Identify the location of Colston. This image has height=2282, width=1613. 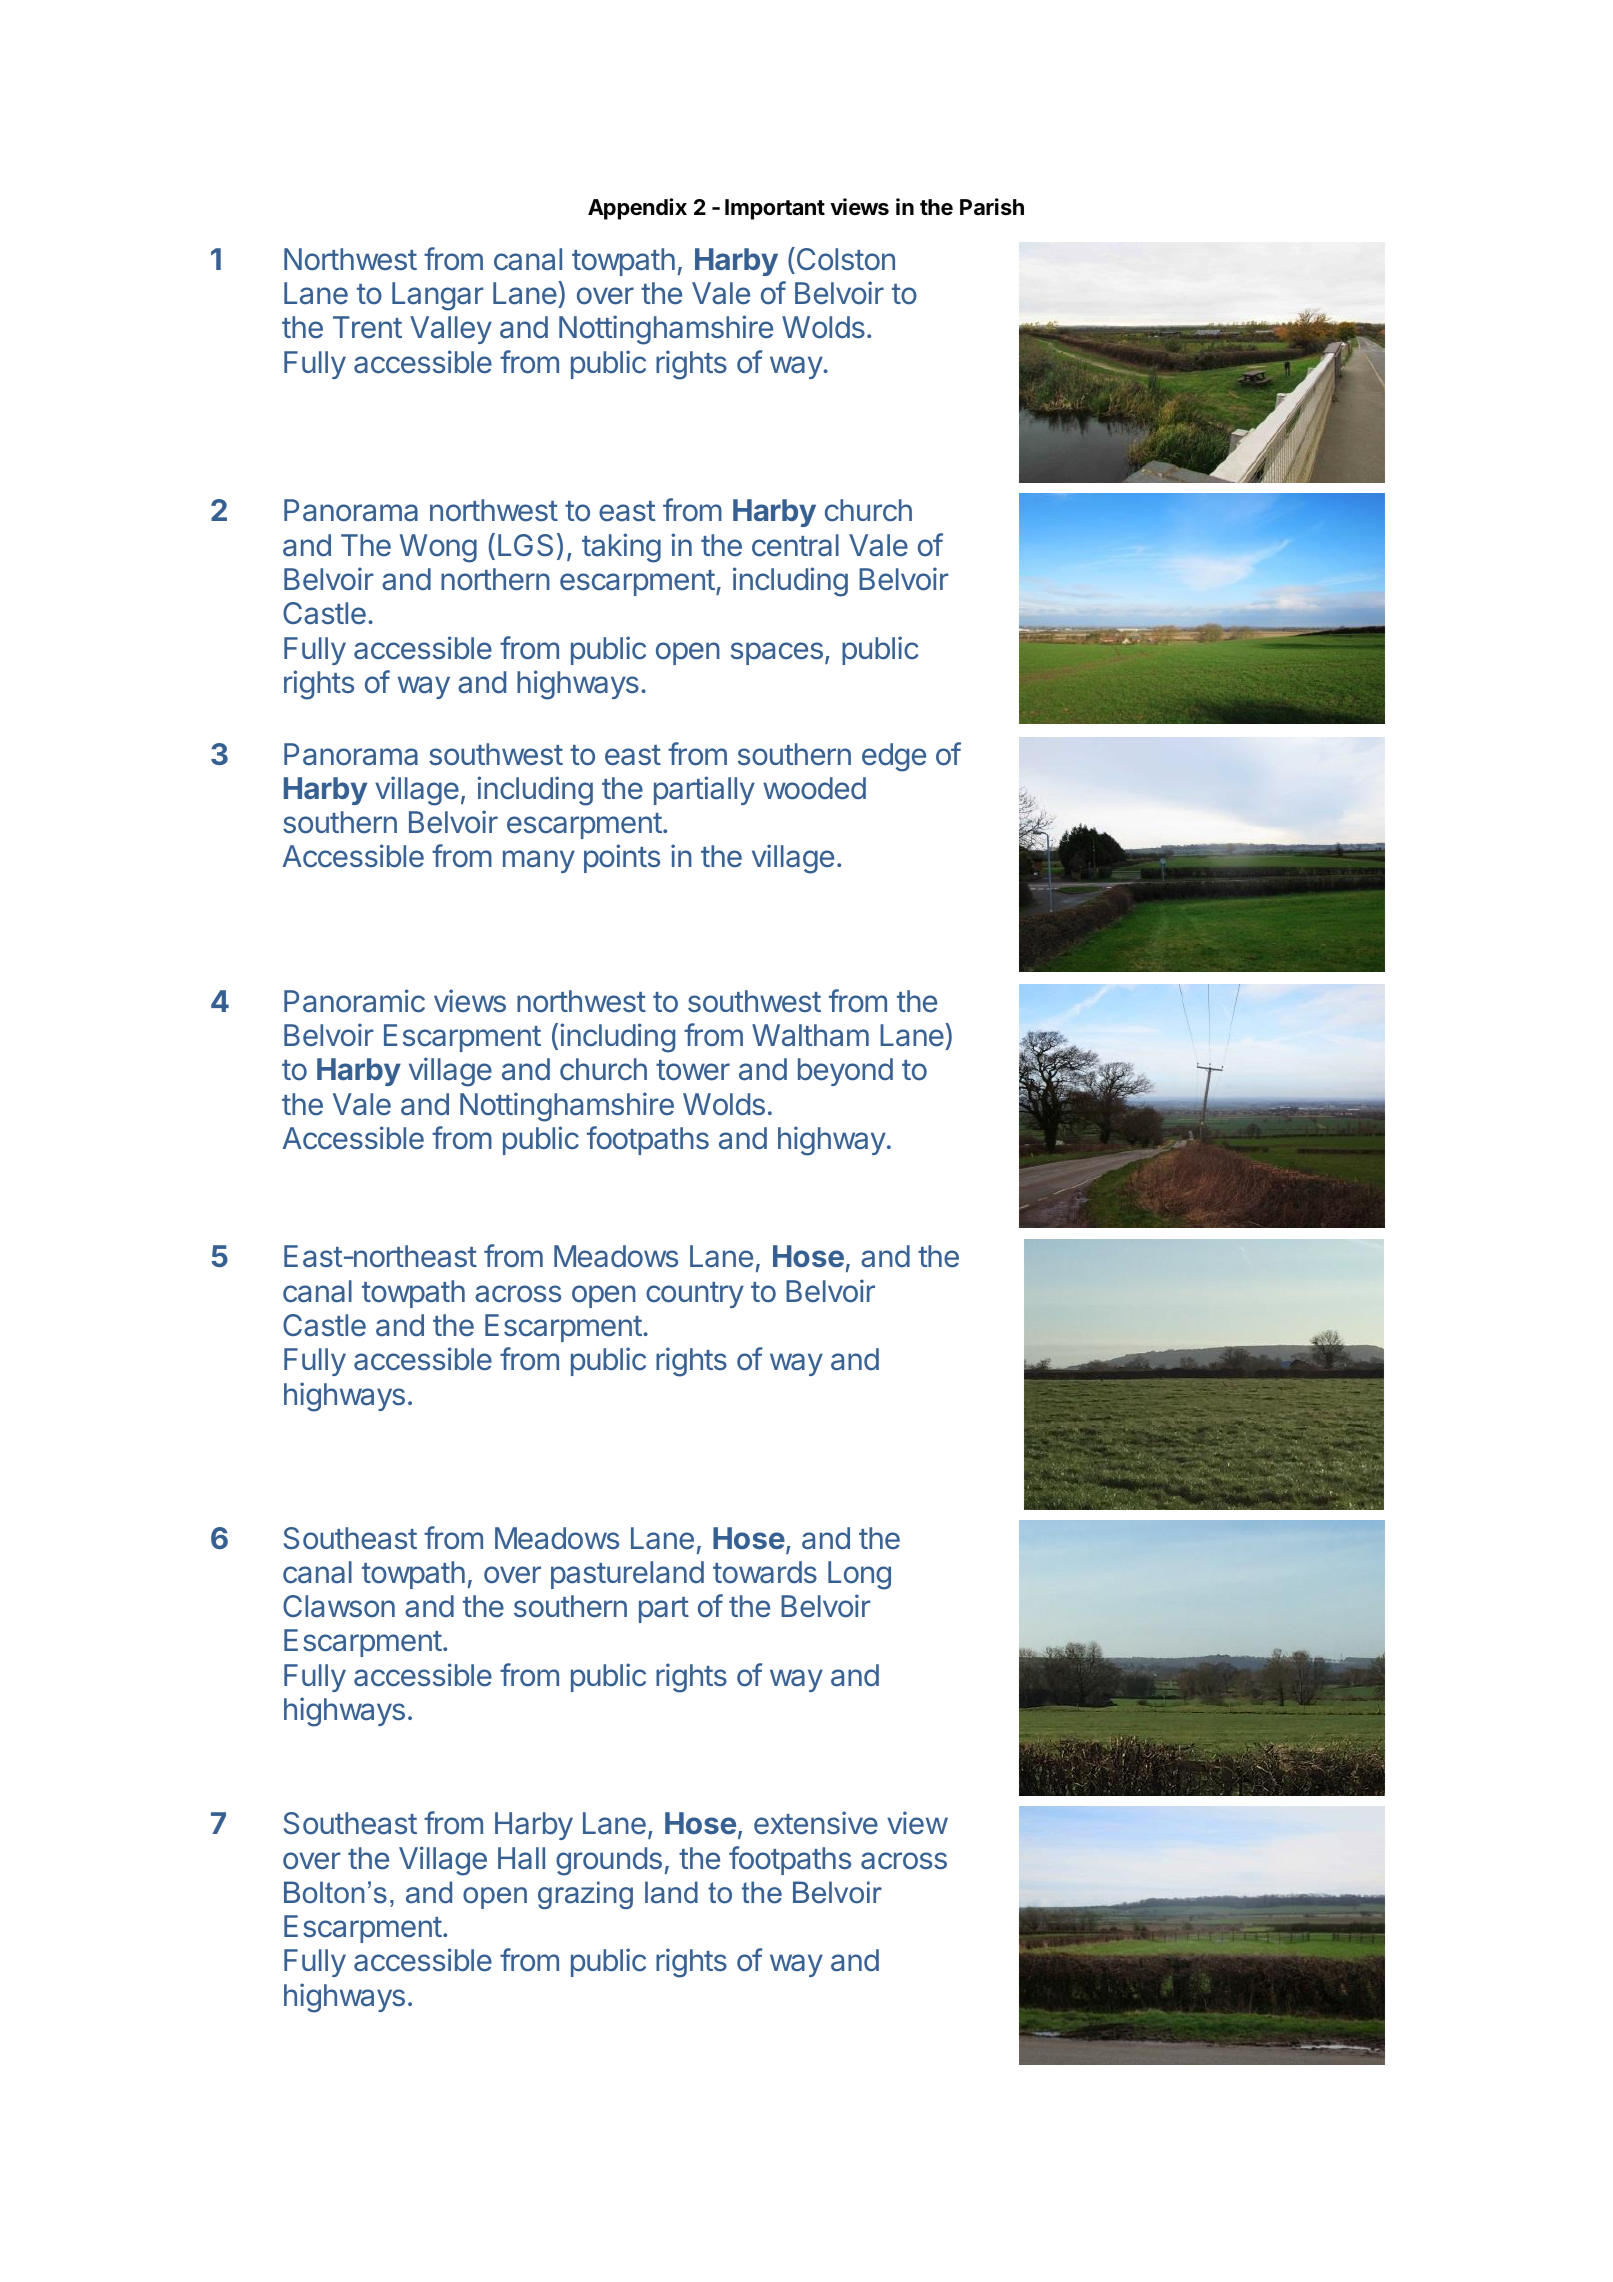
(844, 259).
